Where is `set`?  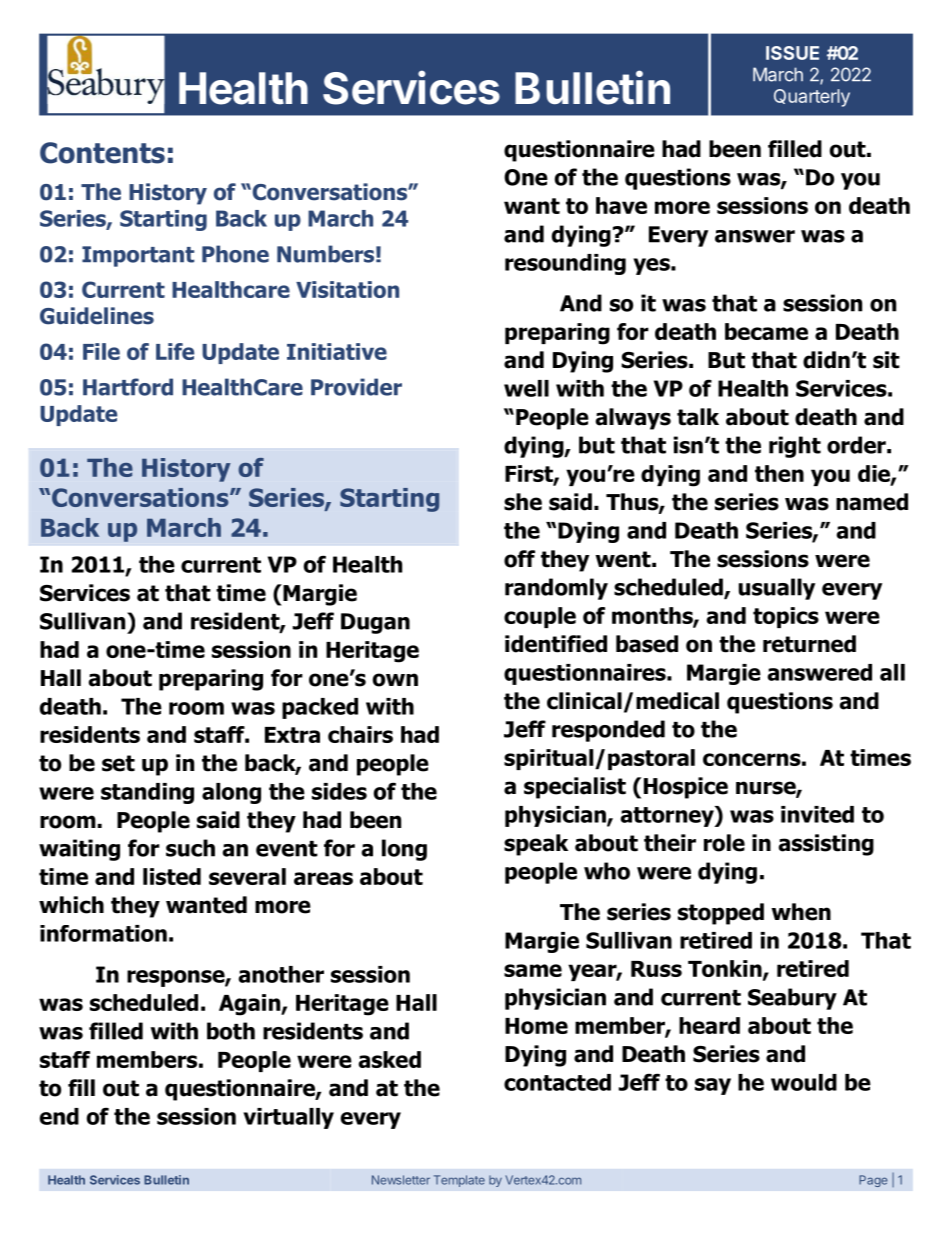 set is located at coordinates (118, 763).
